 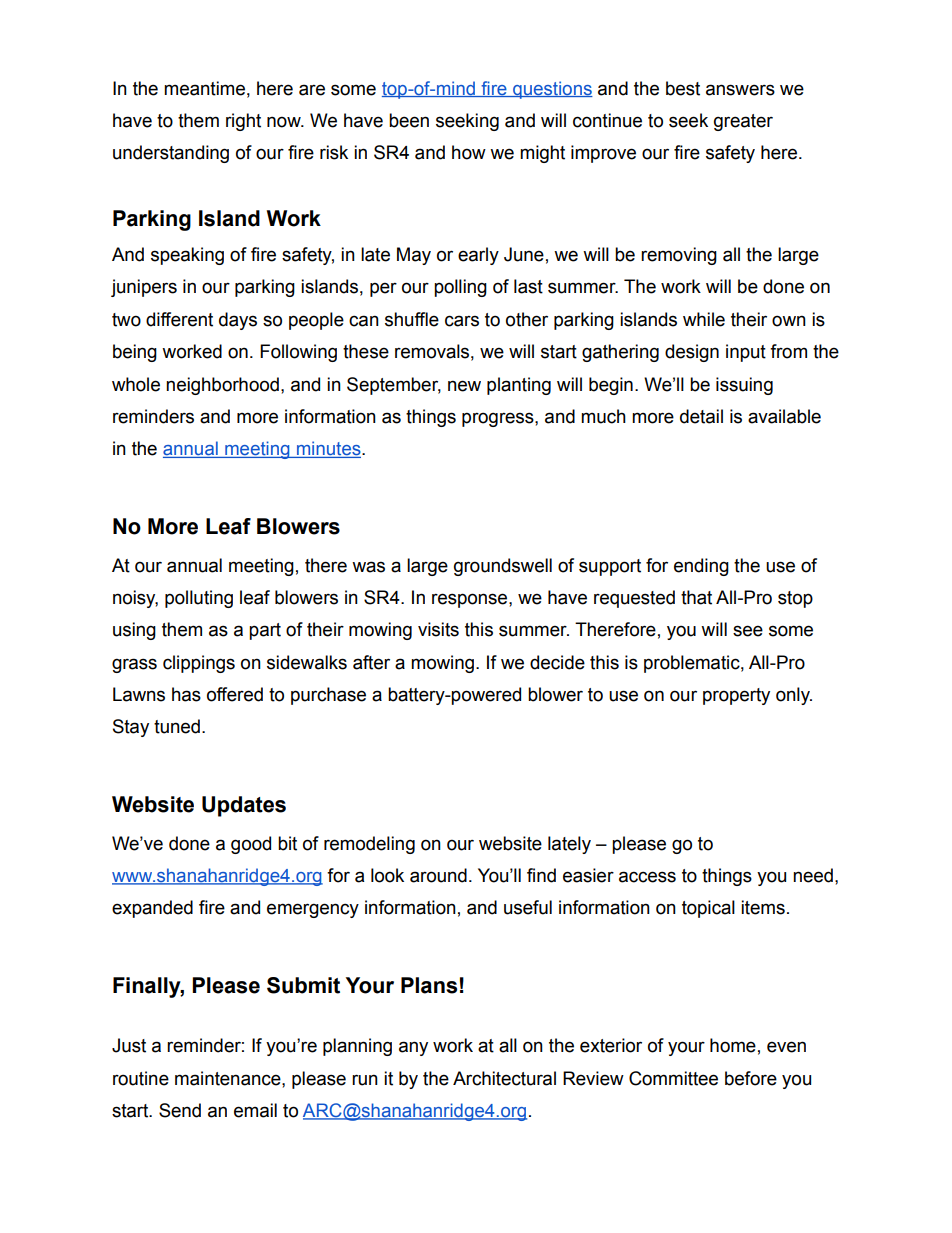 What do you see at coordinates (251, 845) in the page?
I see `good` at bounding box center [251, 845].
